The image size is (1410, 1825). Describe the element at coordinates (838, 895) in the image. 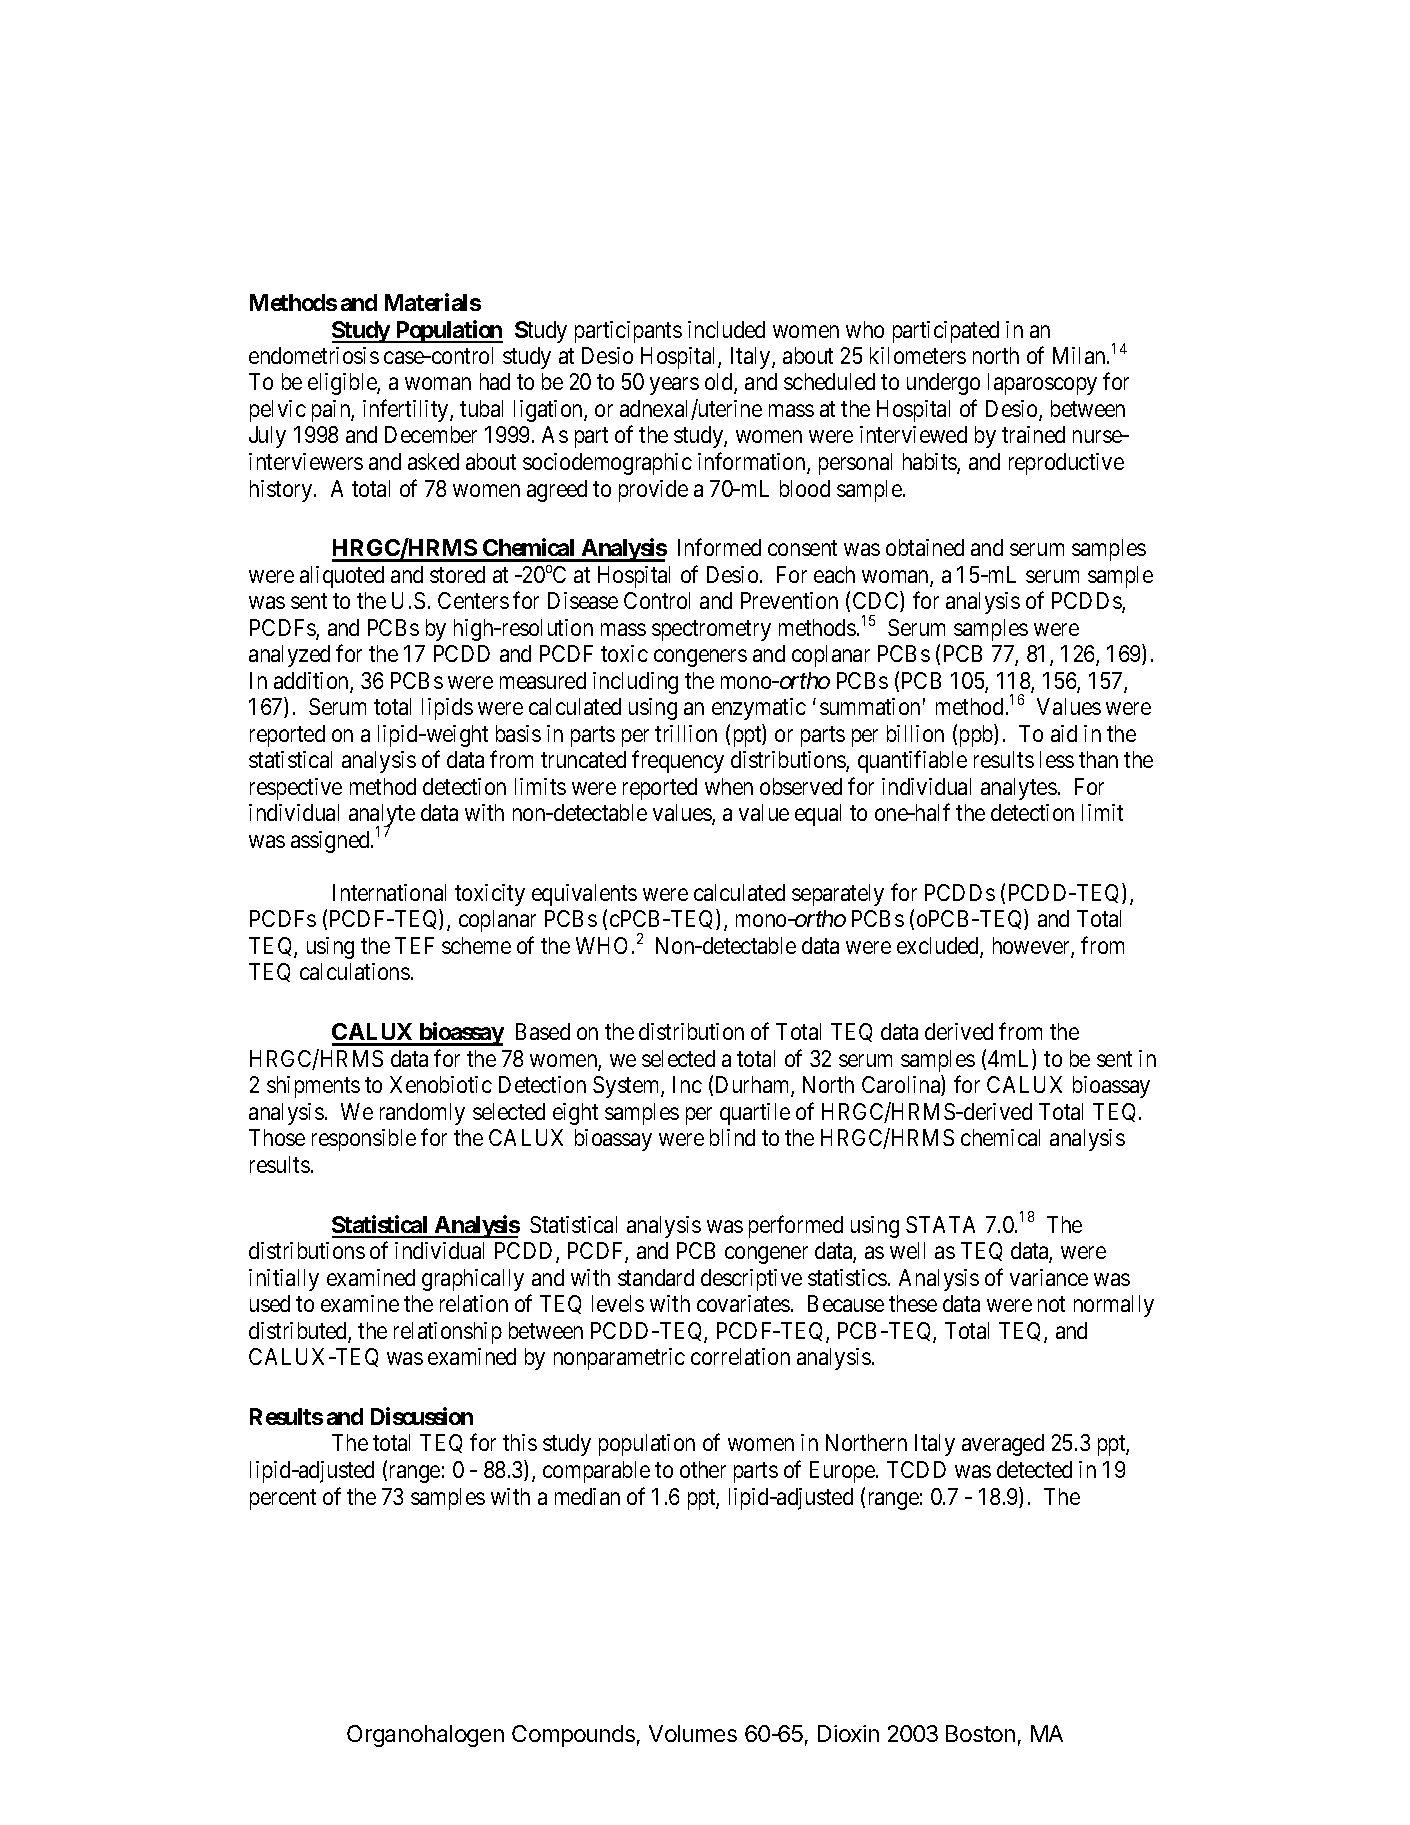

I see `separately` at that location.
